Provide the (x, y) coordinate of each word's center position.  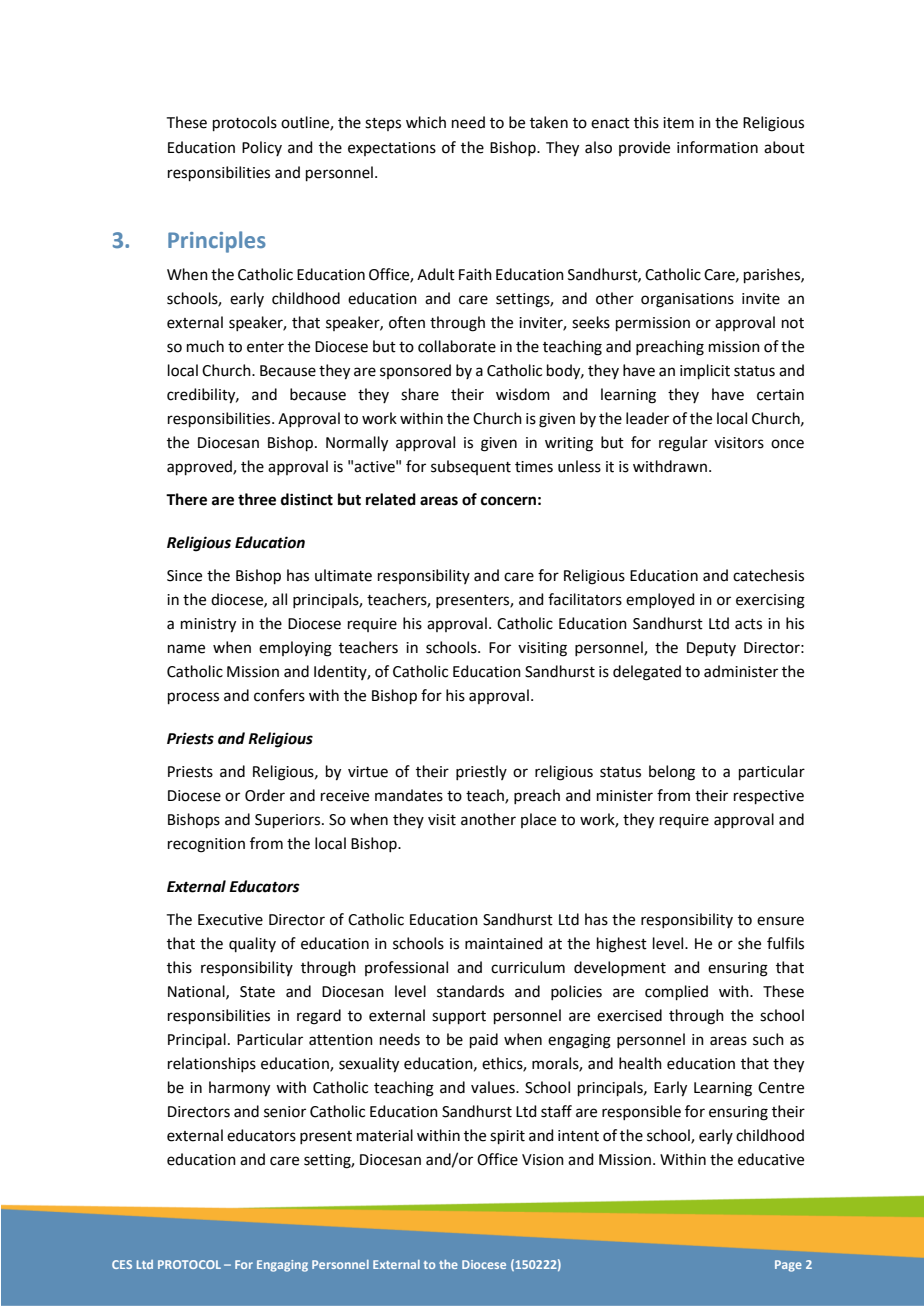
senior (285, 1112)
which (426, 122)
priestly (481, 772)
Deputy (711, 649)
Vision (543, 1160)
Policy (262, 148)
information (717, 147)
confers (279, 695)
